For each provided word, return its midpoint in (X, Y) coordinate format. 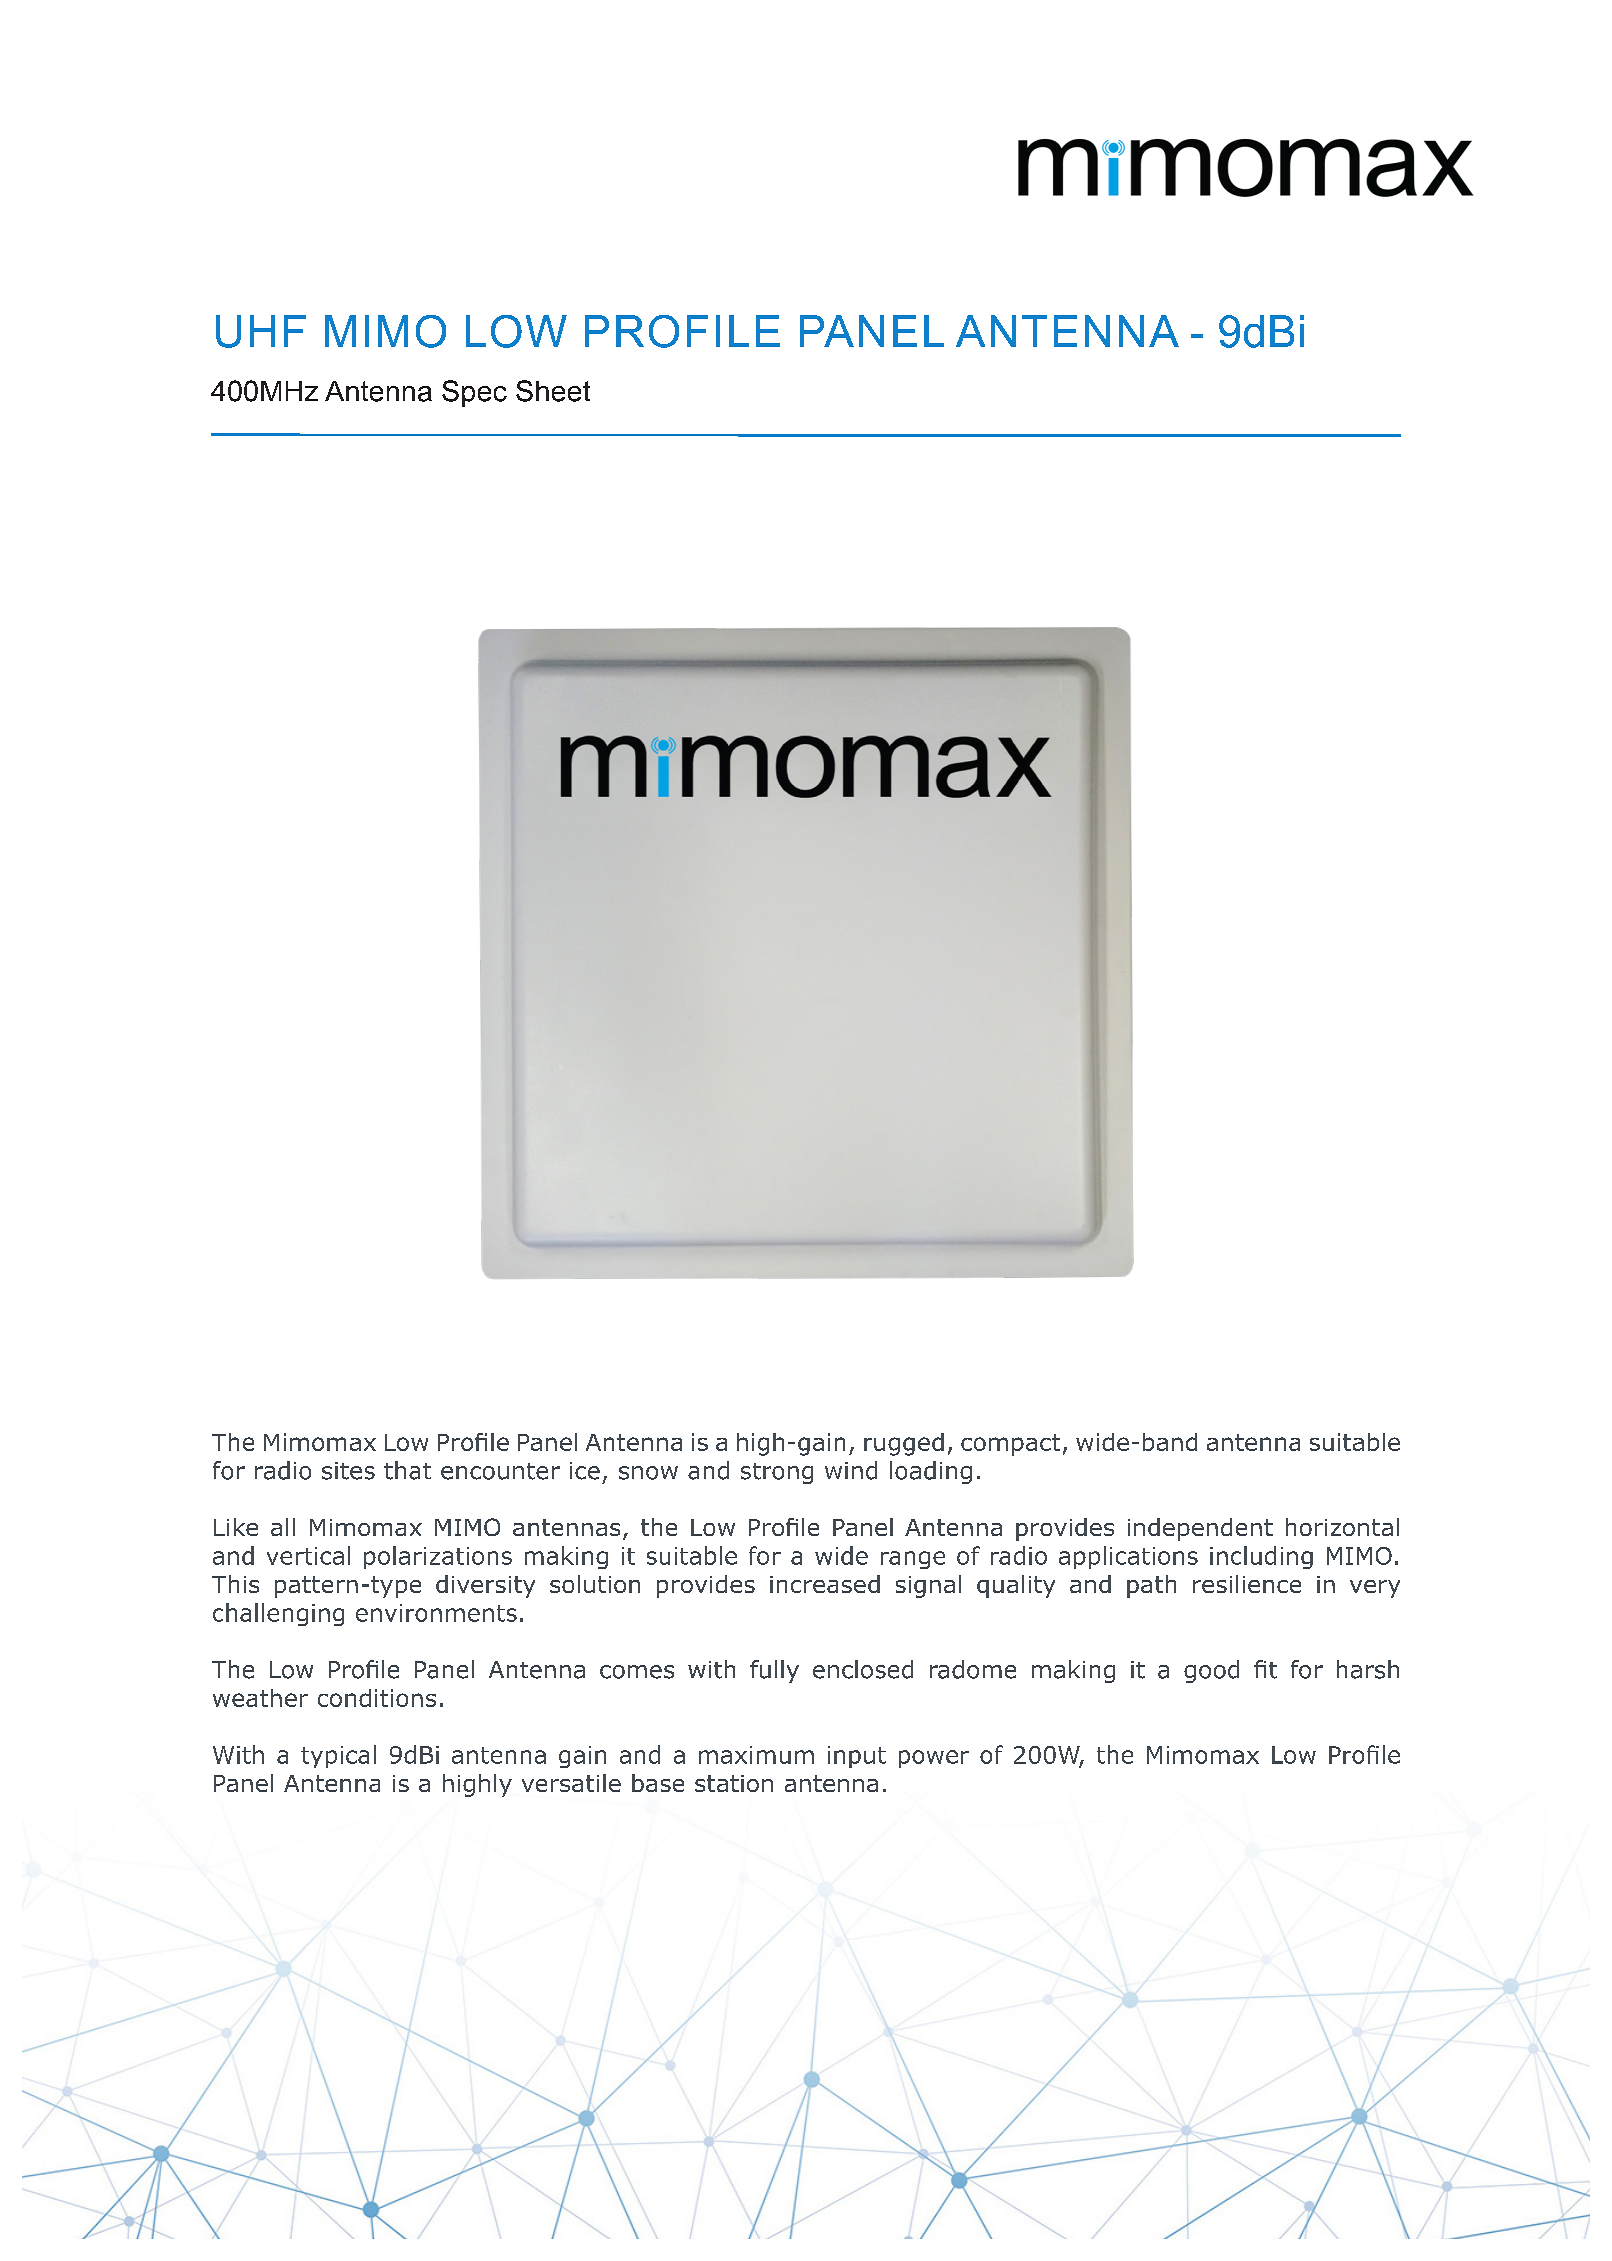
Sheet (553, 391)
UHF (261, 331)
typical (338, 1756)
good (1211, 1671)
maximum (756, 1755)
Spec (474, 393)
